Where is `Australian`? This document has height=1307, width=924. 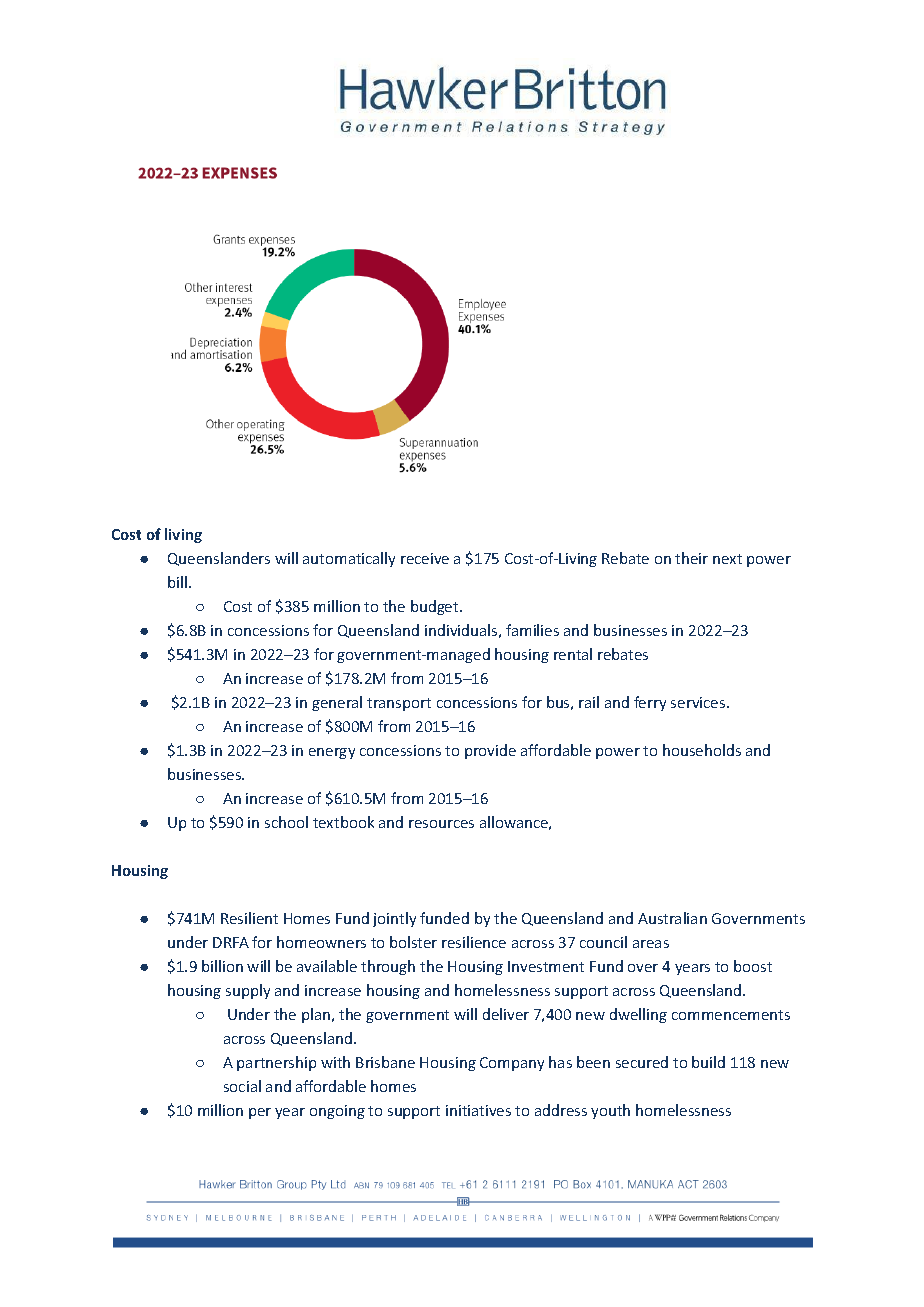 Australian is located at coordinates (672, 918).
